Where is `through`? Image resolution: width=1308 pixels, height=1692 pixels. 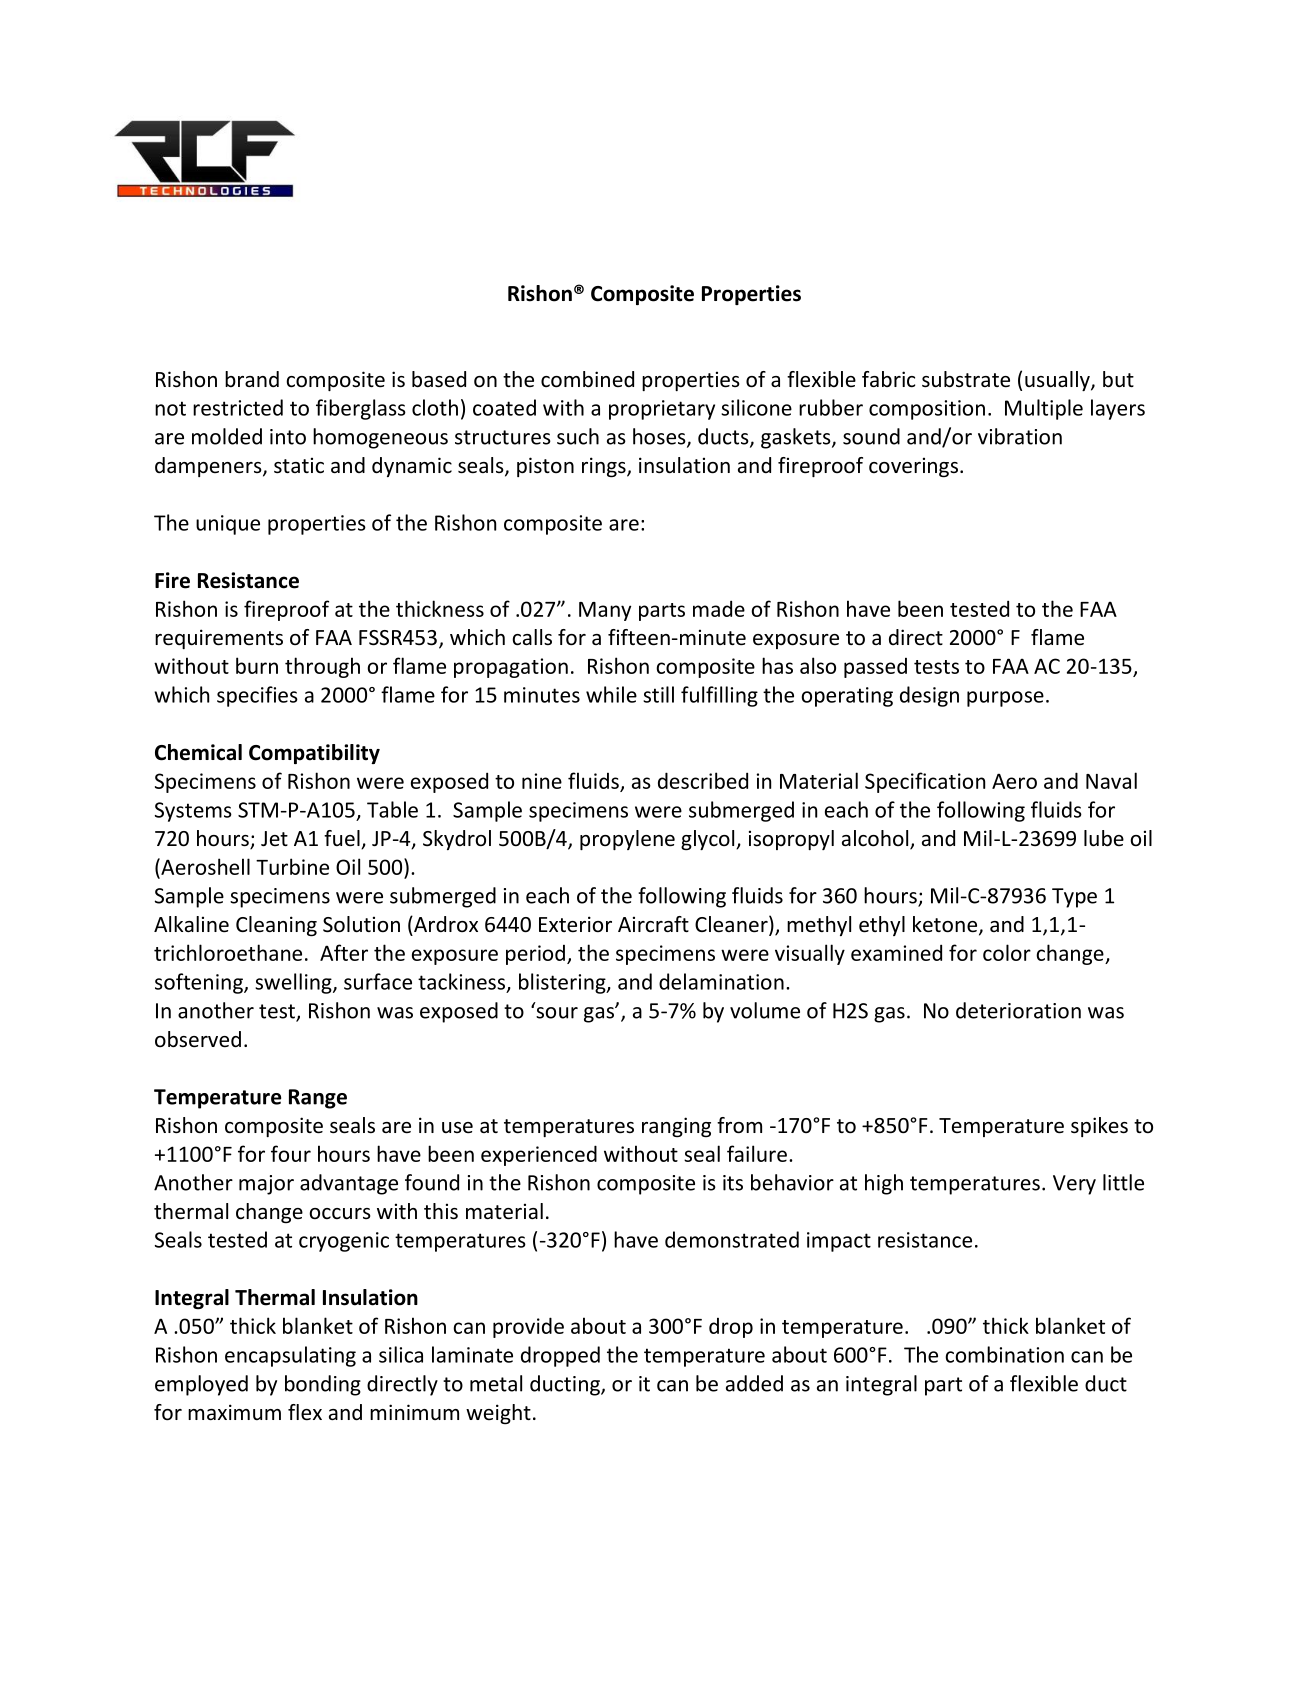
through is located at coordinates (322, 667).
